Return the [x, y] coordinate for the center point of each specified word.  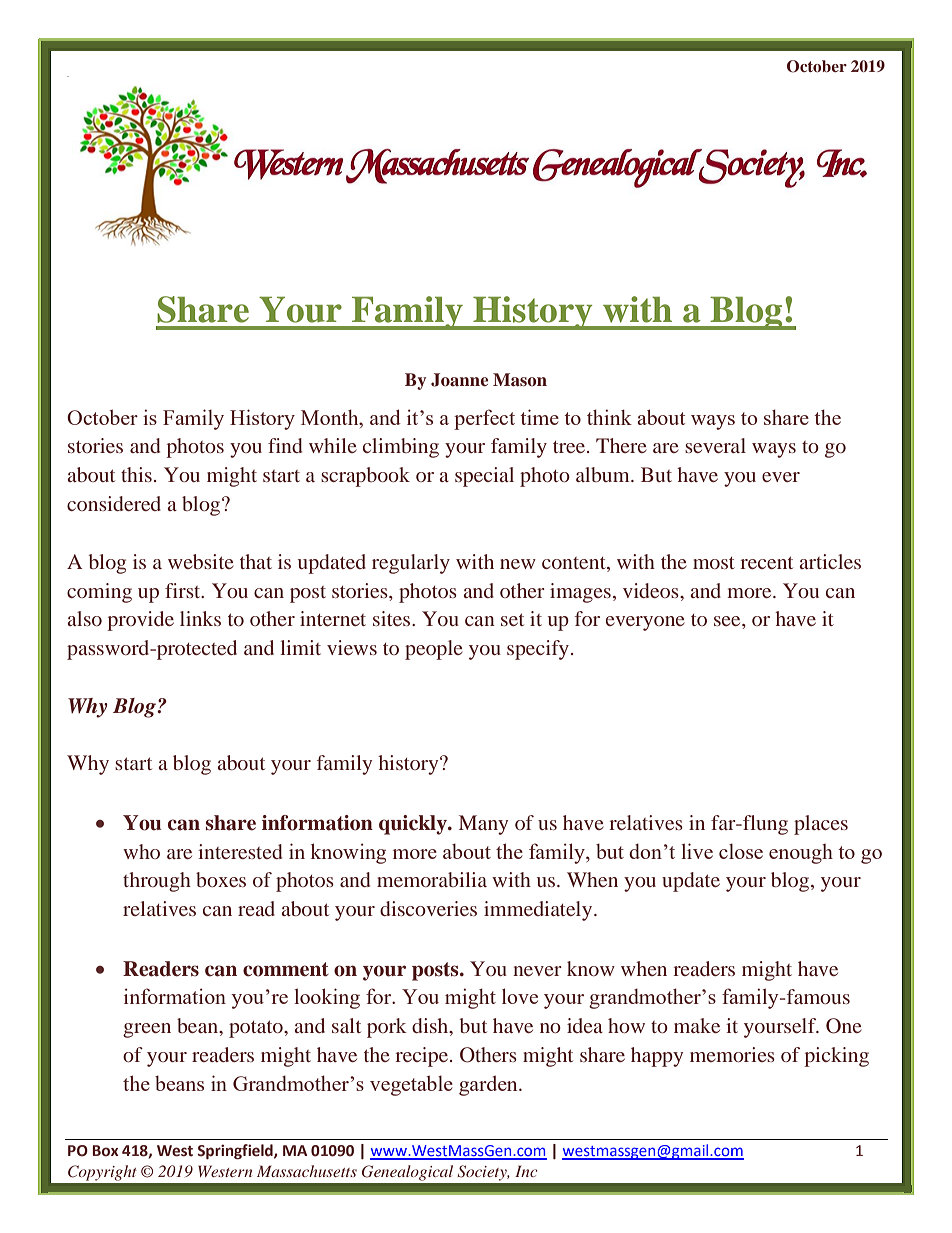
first [184, 590]
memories [732, 1054]
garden [489, 1085]
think [609, 417]
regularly [411, 564]
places [821, 825]
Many [483, 825]
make [697, 1025]
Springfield [236, 1151]
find [285, 445]
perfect [484, 419]
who [141, 851]
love [520, 996]
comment [286, 969]
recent [766, 563]
